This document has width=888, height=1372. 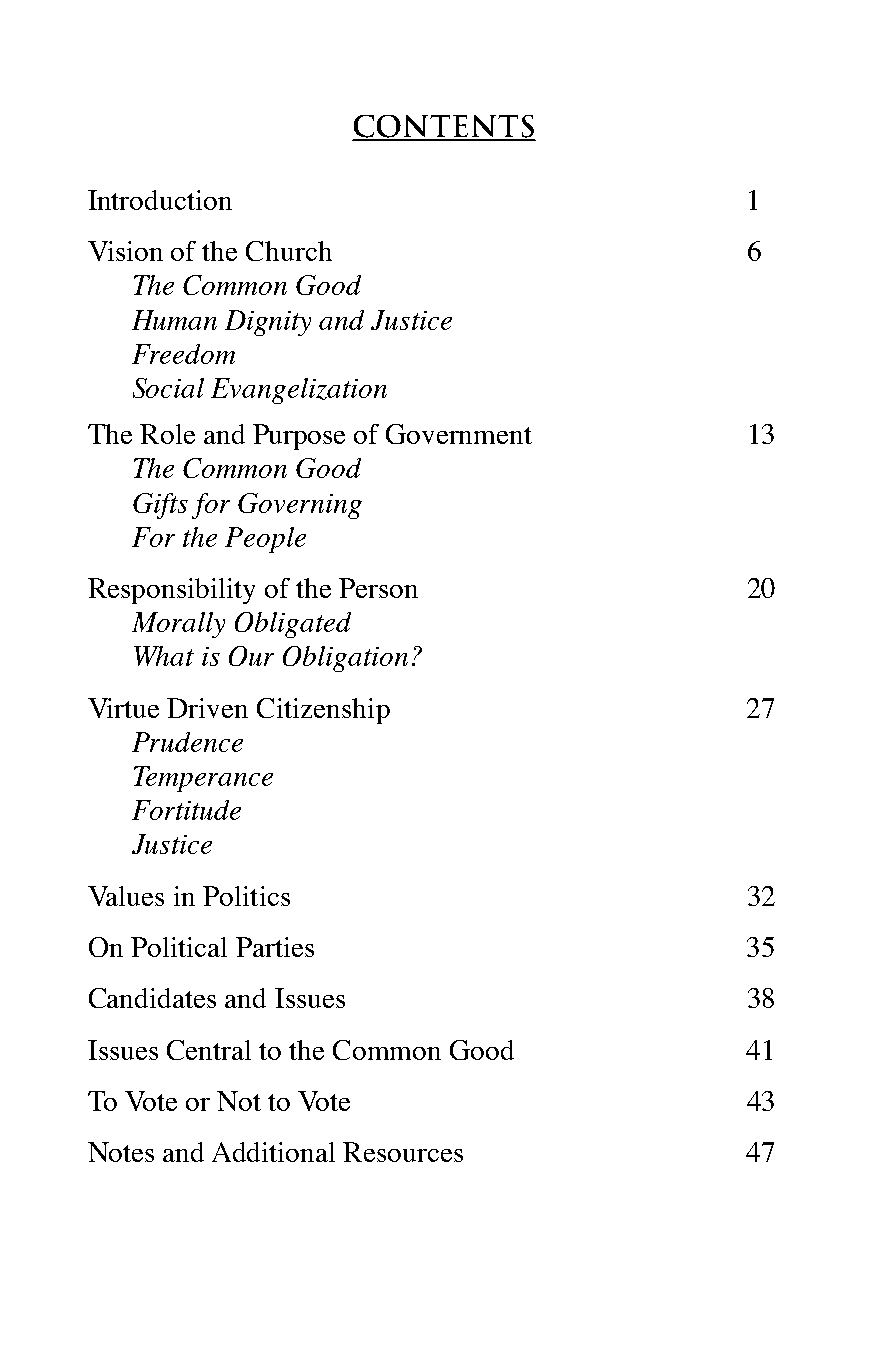 What do you see at coordinates (186, 810) in the document?
I see `Fortitude` at bounding box center [186, 810].
